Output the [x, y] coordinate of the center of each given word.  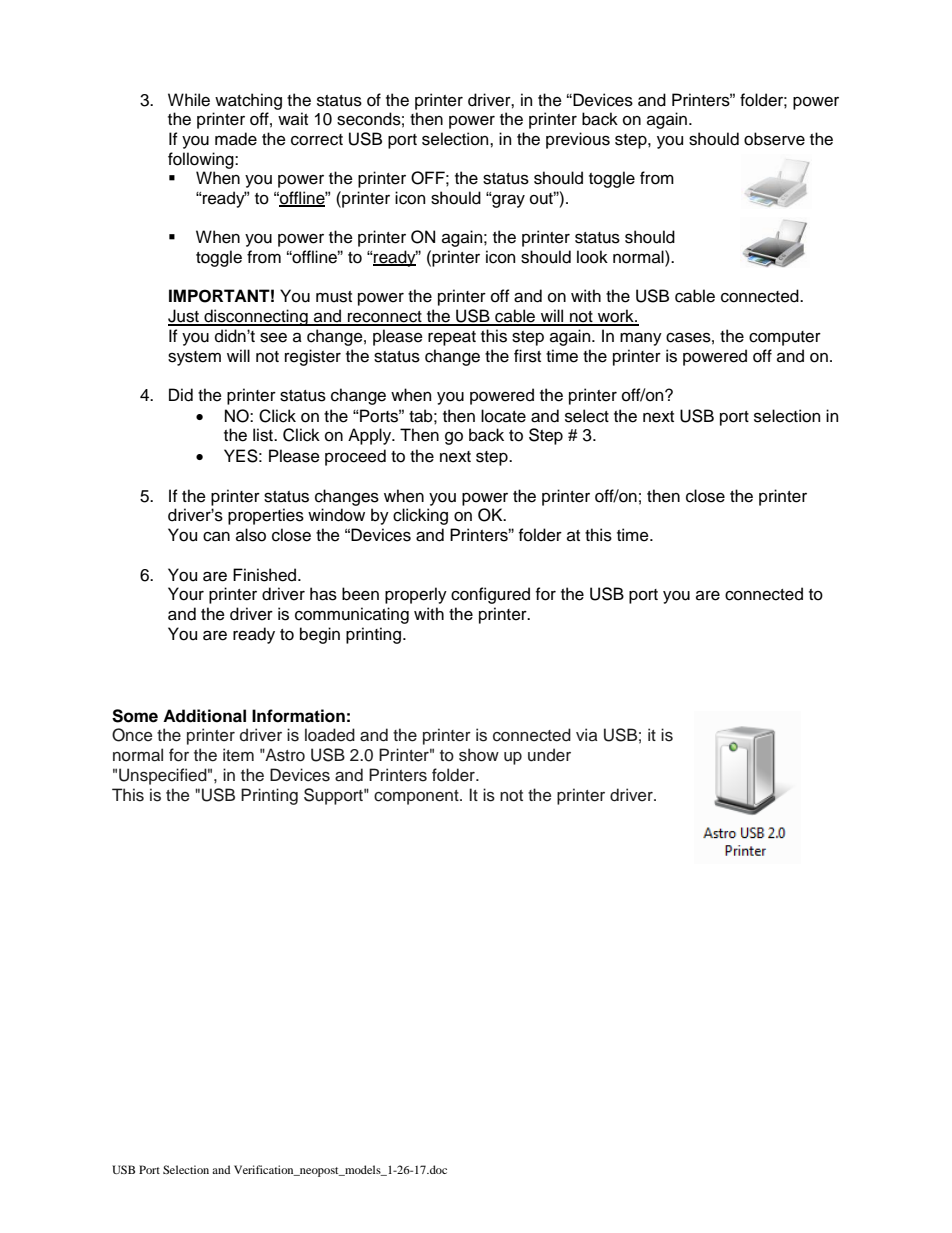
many [641, 339]
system [194, 358]
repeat [452, 338]
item [238, 755]
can [216, 536]
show [479, 755]
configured [490, 595]
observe [774, 139]
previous [578, 140]
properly [416, 595]
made [236, 139]
